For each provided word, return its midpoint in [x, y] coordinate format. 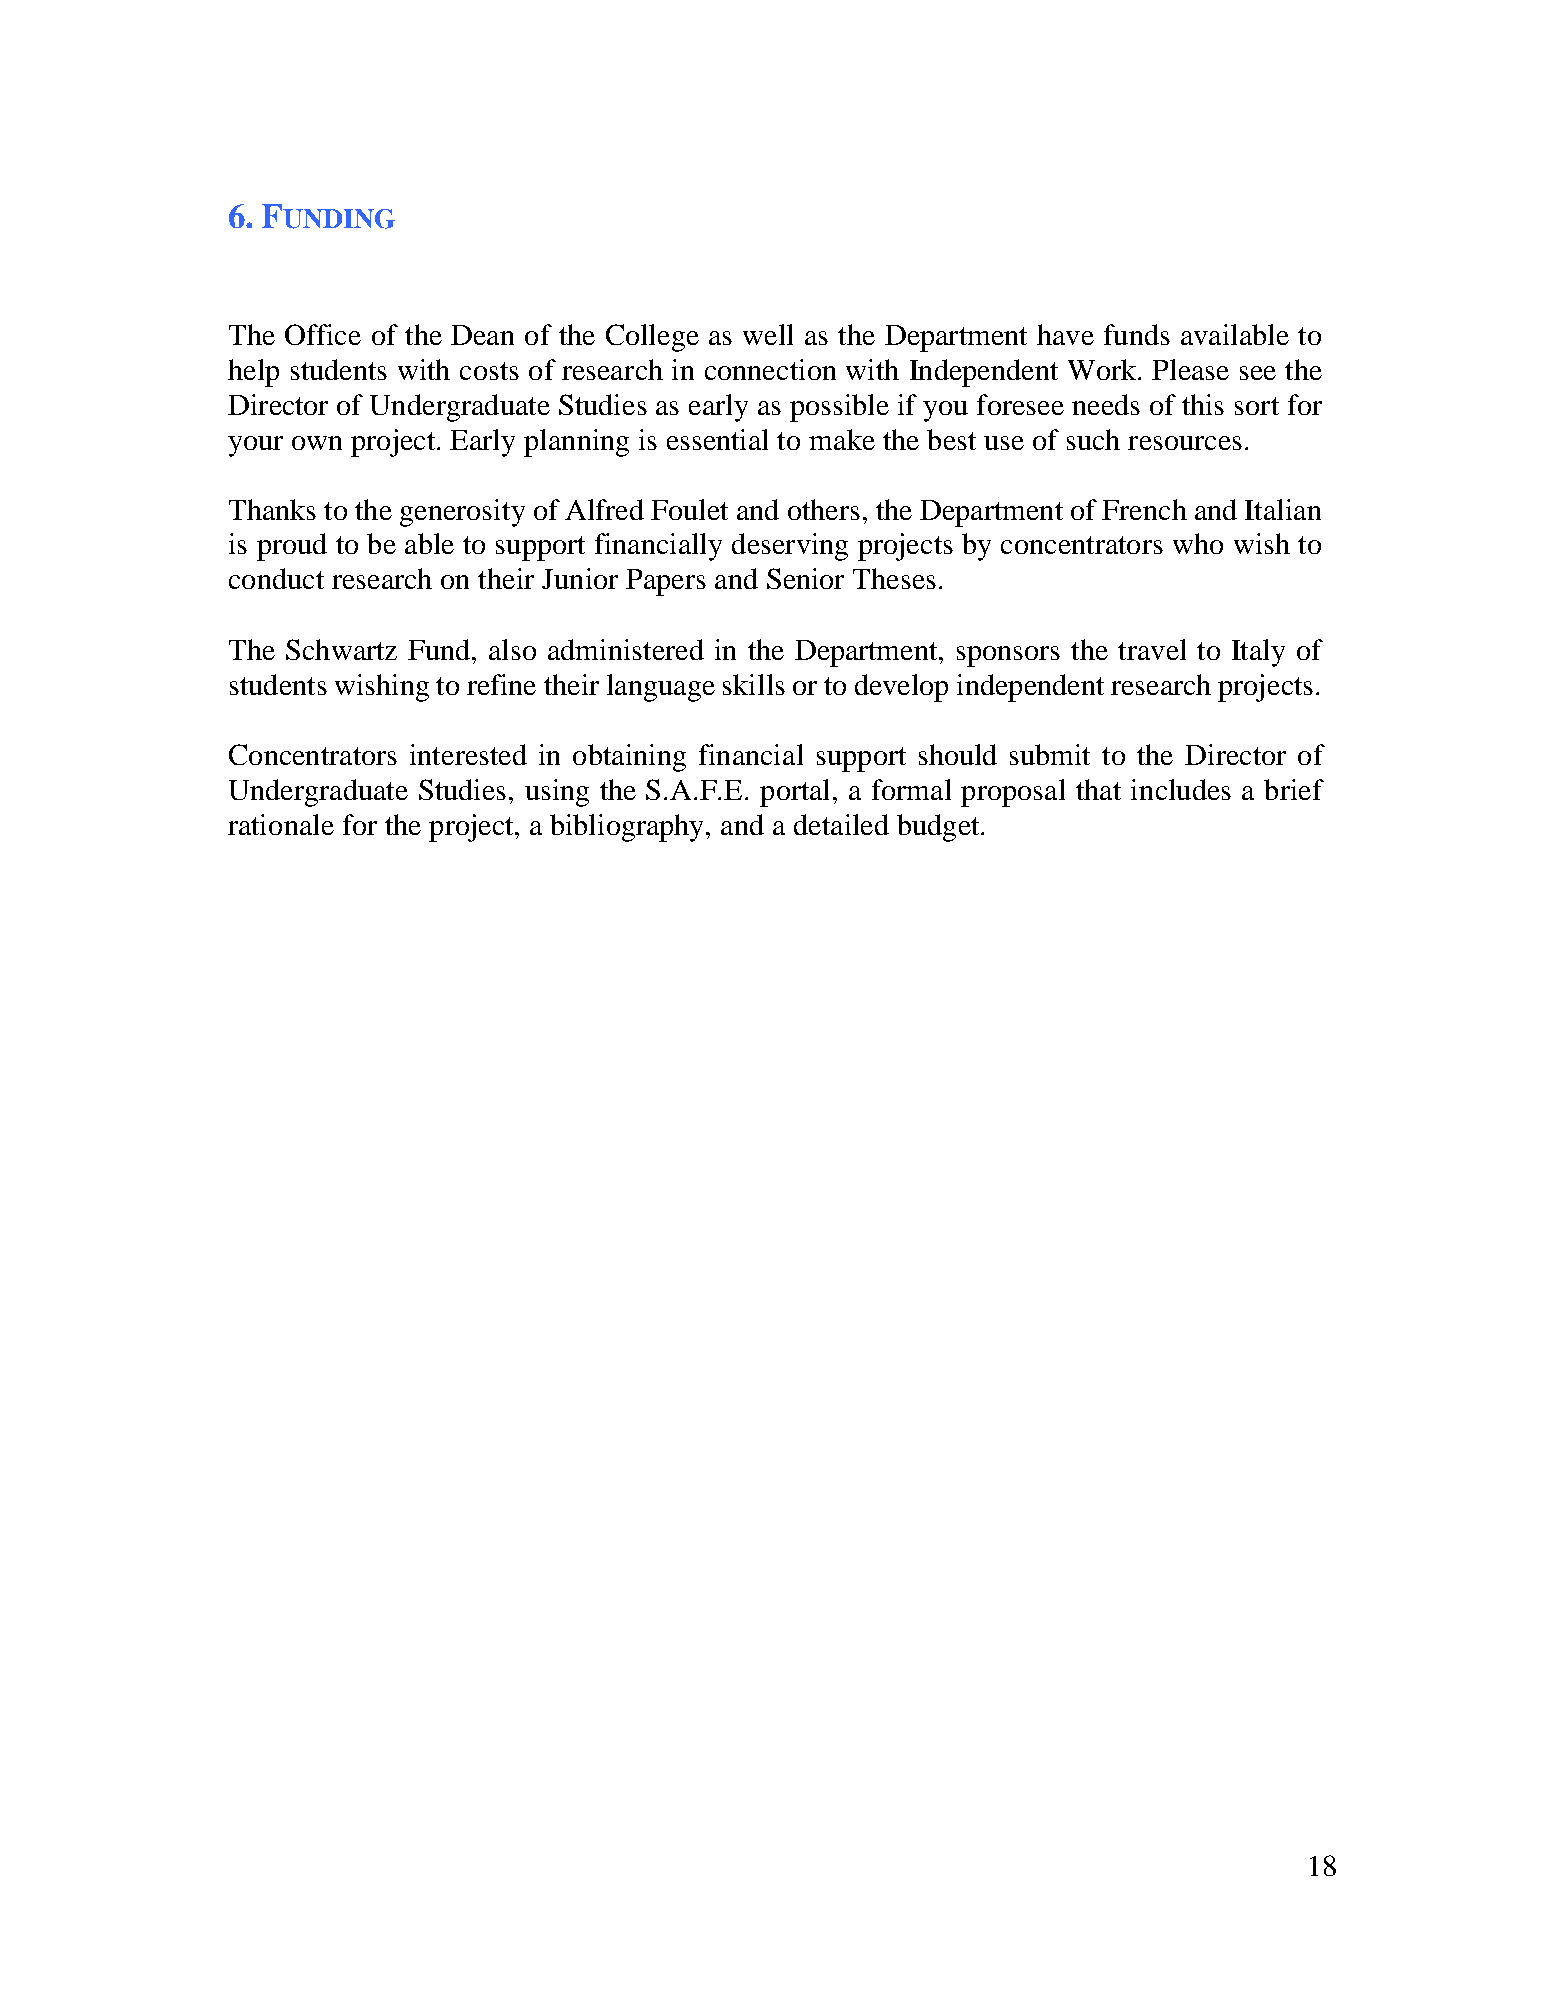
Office [323, 334]
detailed [841, 824]
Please [1190, 369]
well [768, 334]
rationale [281, 824]
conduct [276, 578]
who [1198, 543]
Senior [805, 578]
